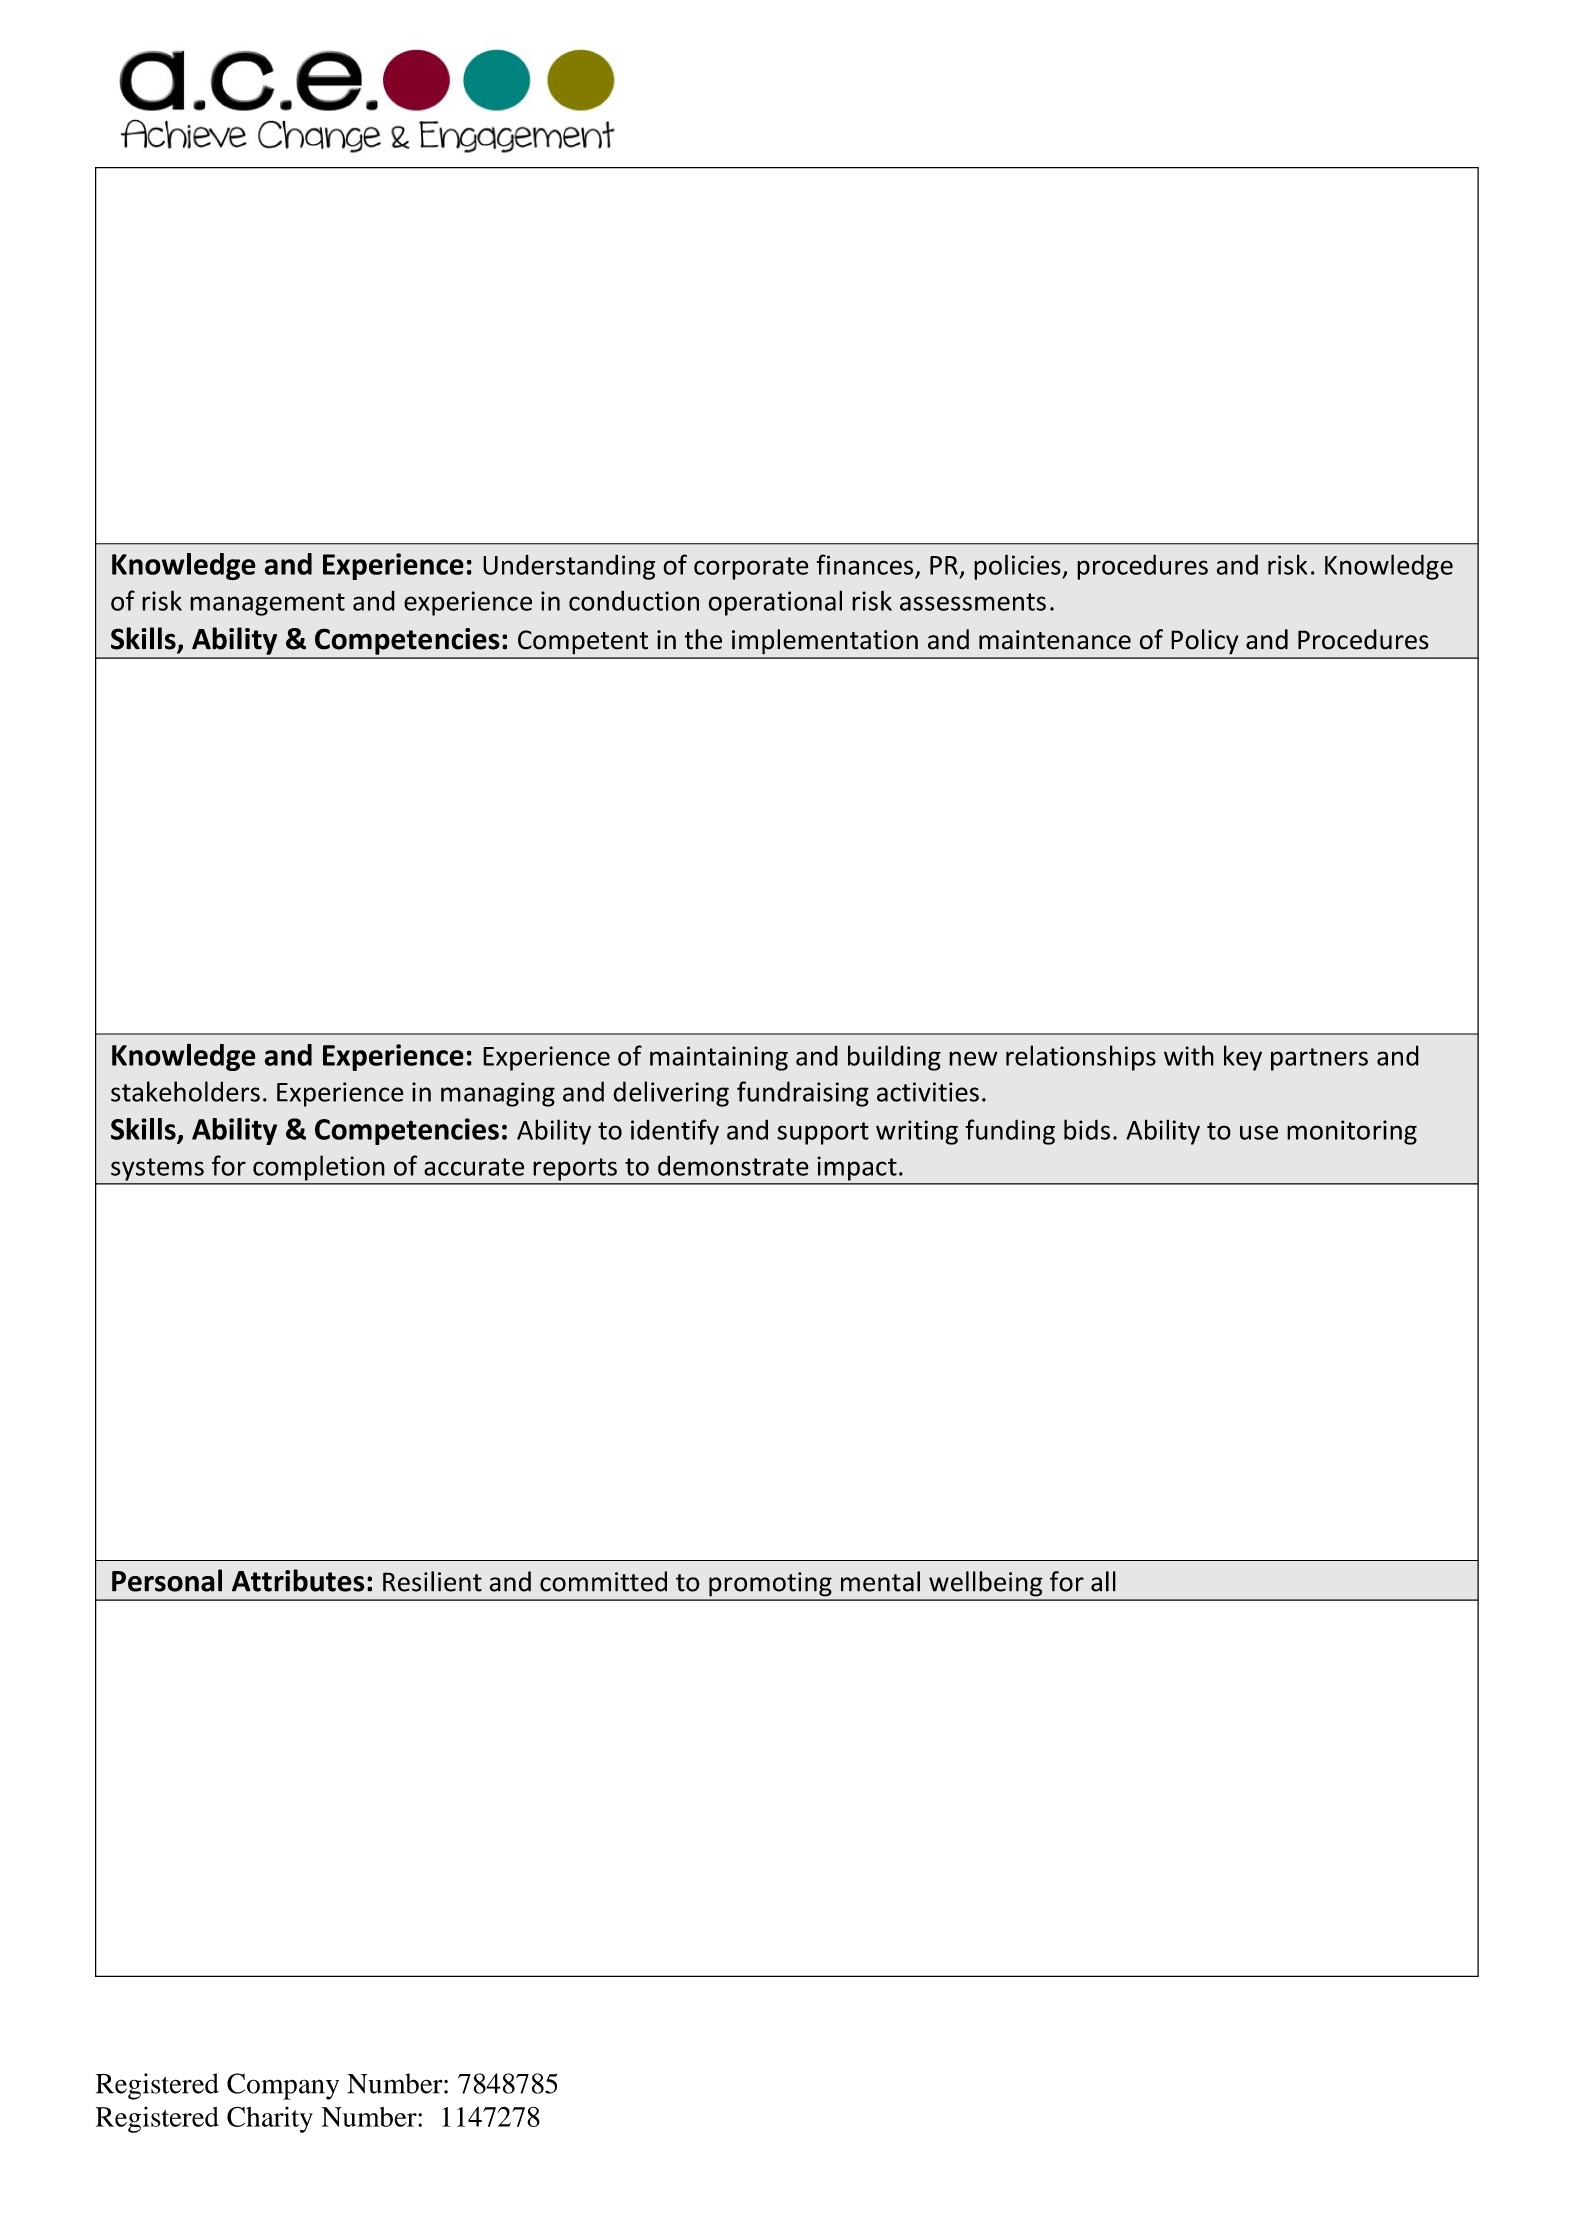  Describe the element at coordinates (1055, 640) in the image. I see `maintenance` at that location.
